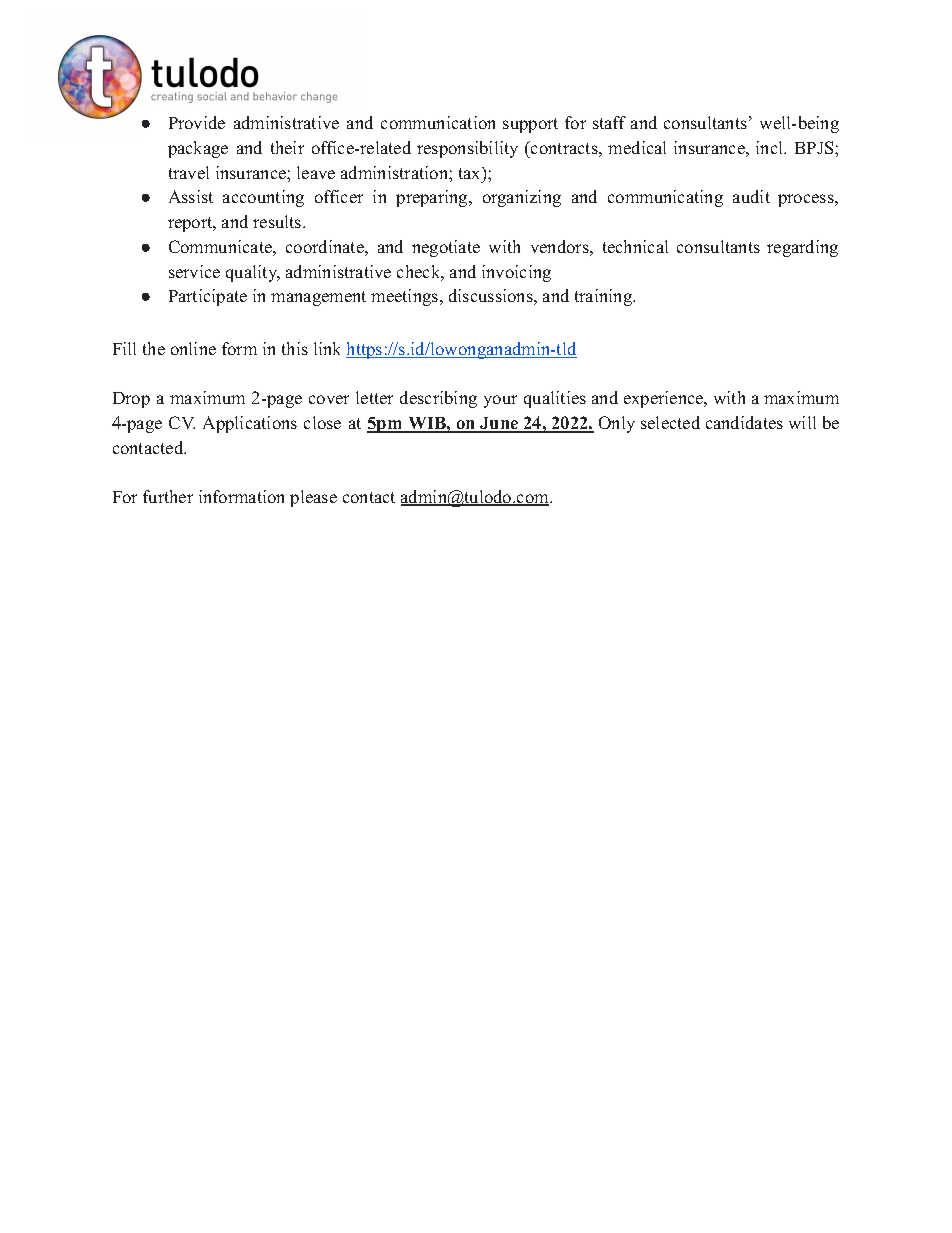  I want to click on Provide, so click(197, 122).
